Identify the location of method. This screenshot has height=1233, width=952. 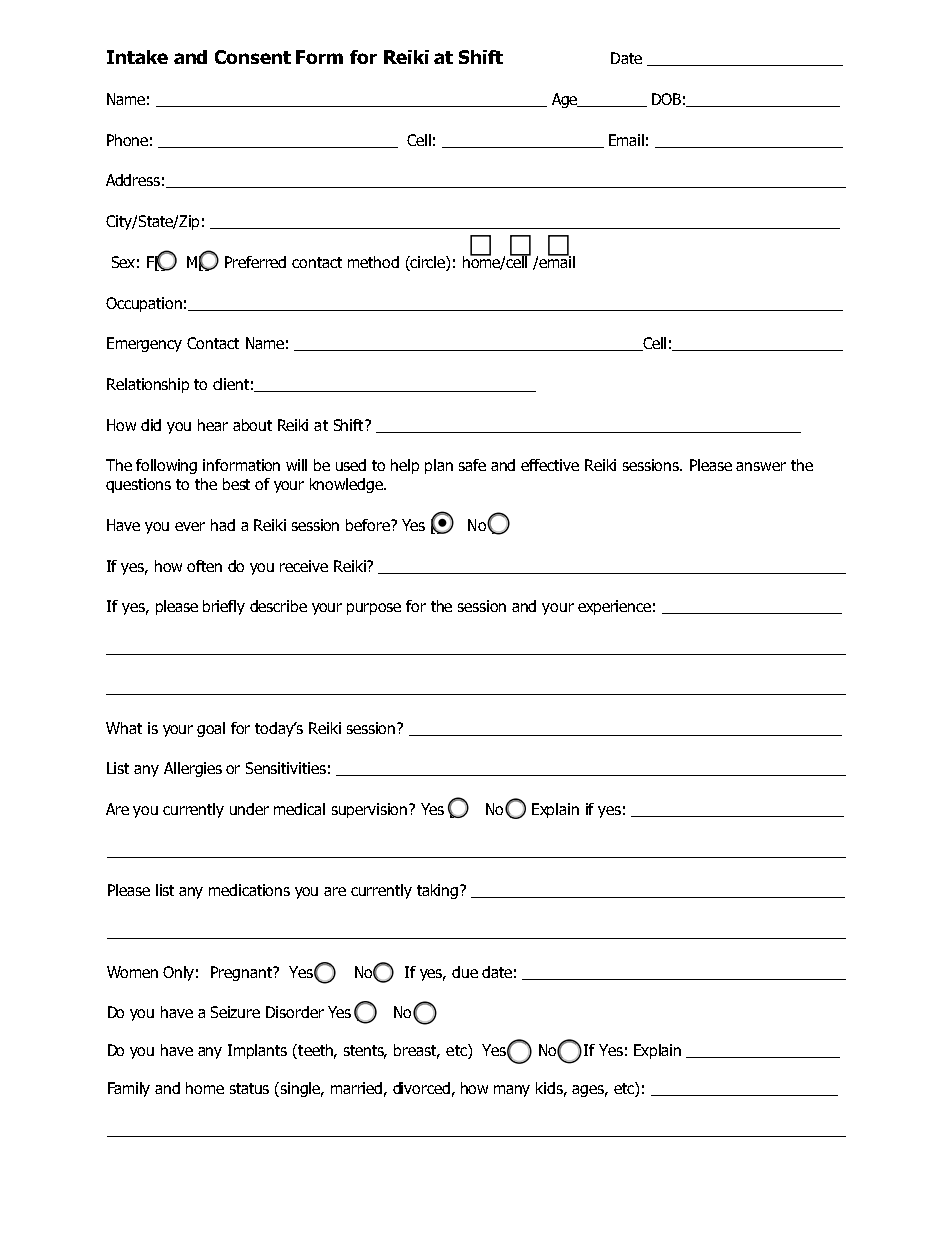
(373, 262).
